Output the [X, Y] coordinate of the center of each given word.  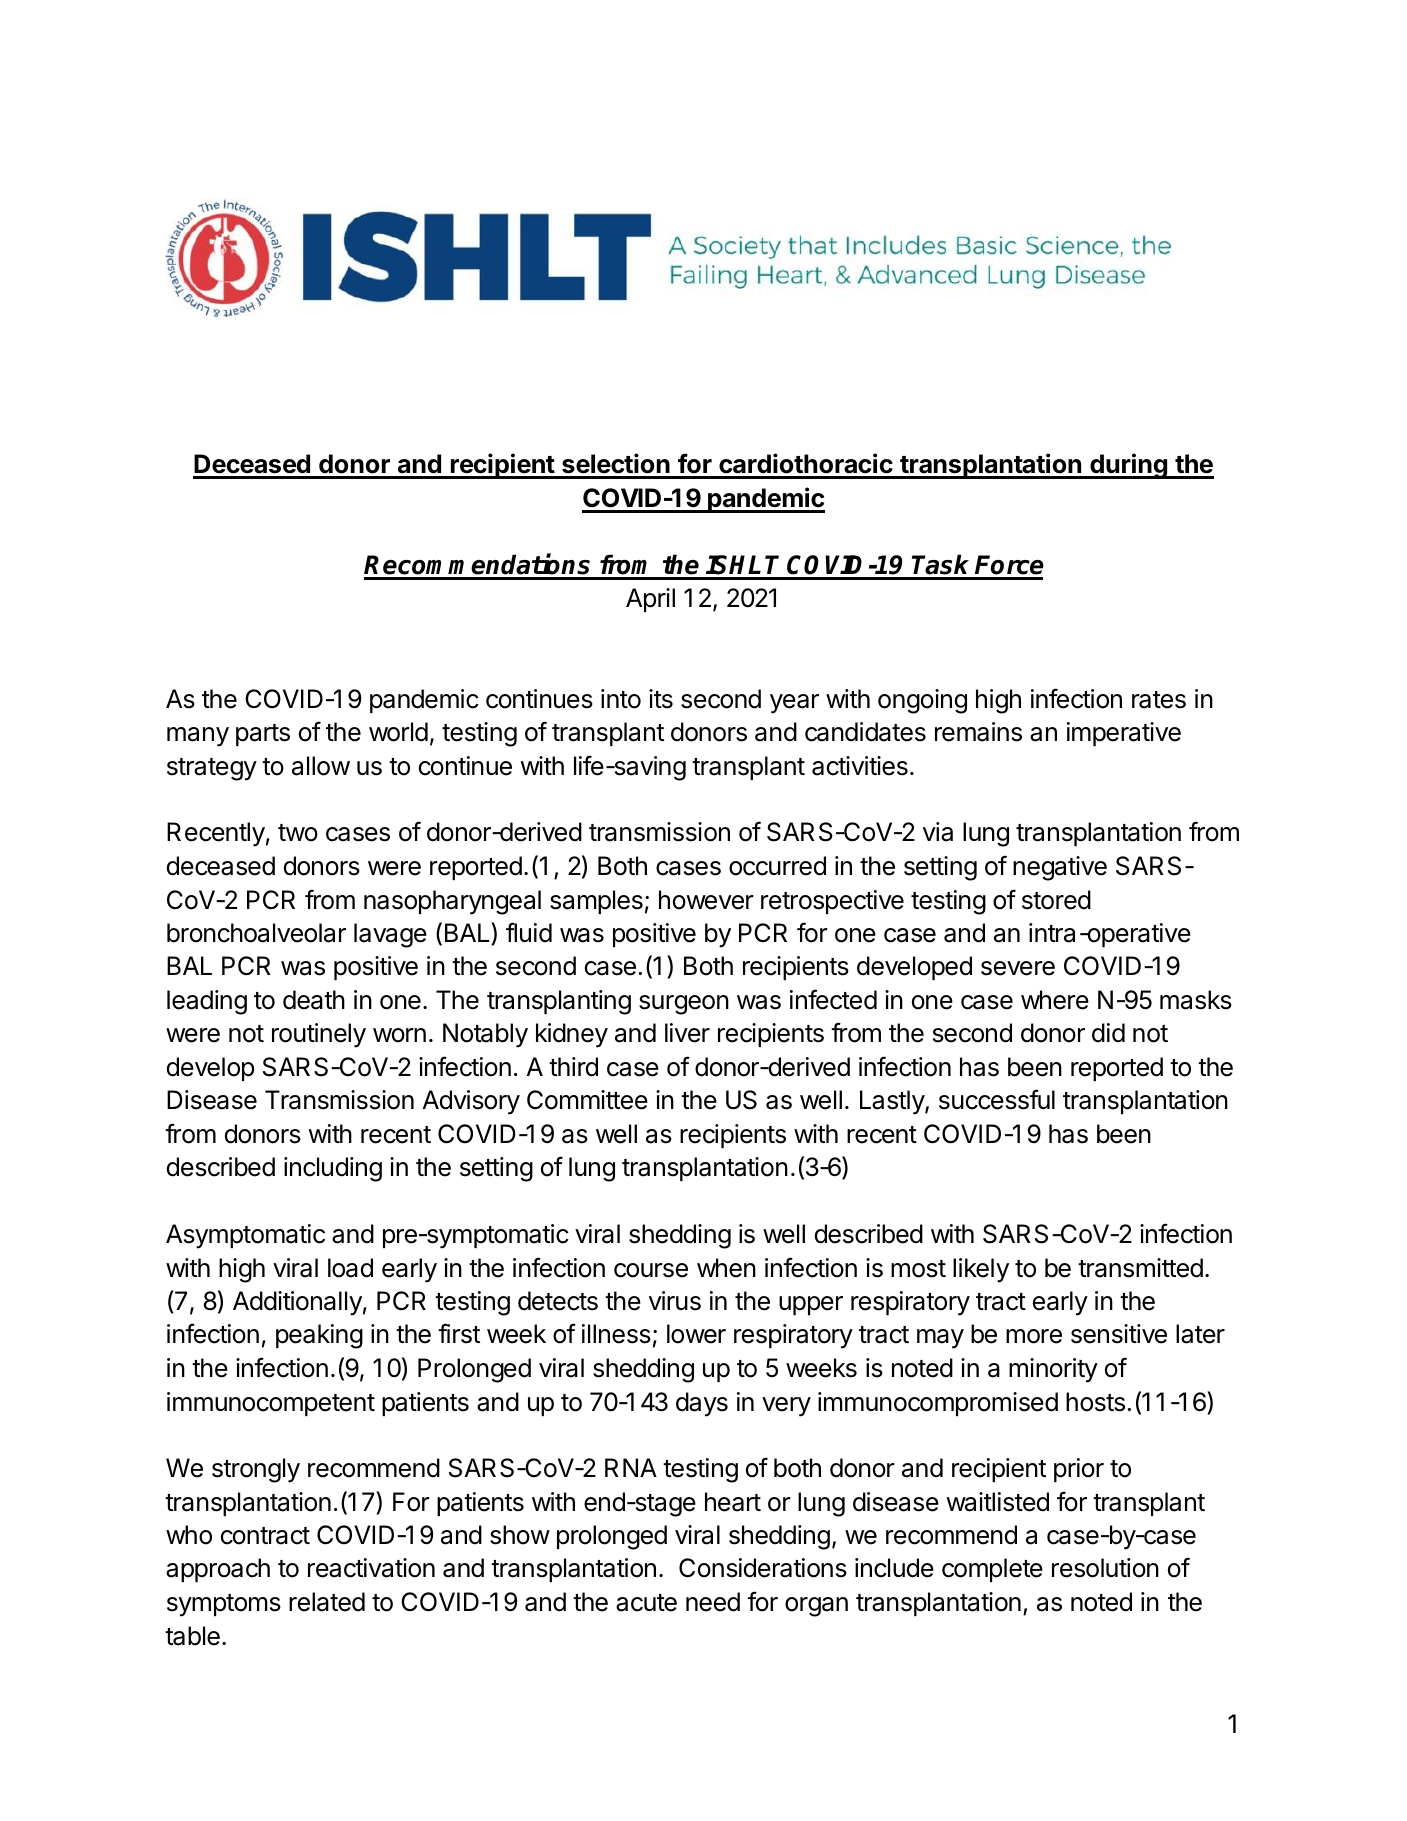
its [661, 699]
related [327, 1602]
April [650, 600]
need [713, 1602]
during [1128, 466]
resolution [1105, 1568]
